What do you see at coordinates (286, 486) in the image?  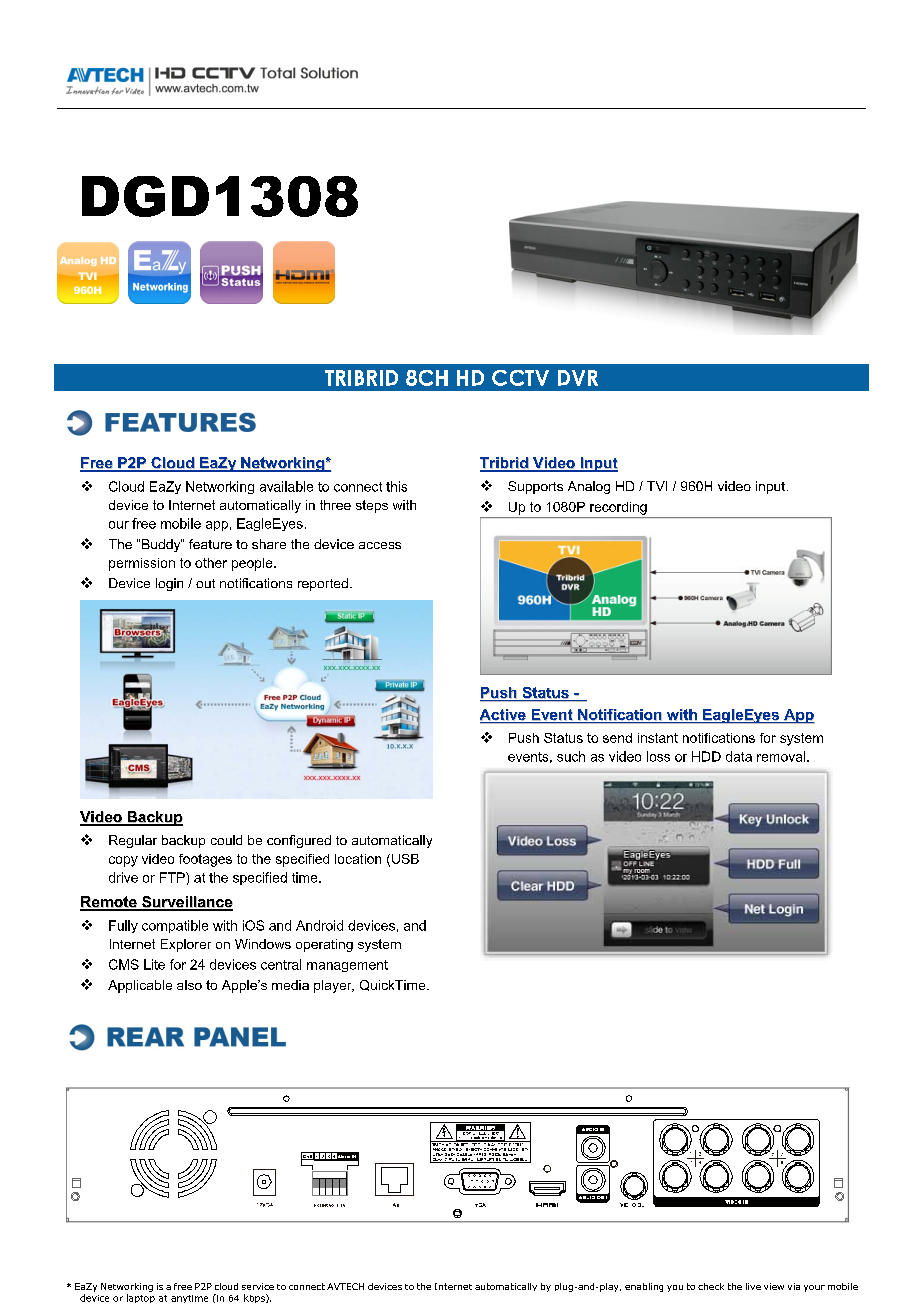 I see `available` at bounding box center [286, 486].
